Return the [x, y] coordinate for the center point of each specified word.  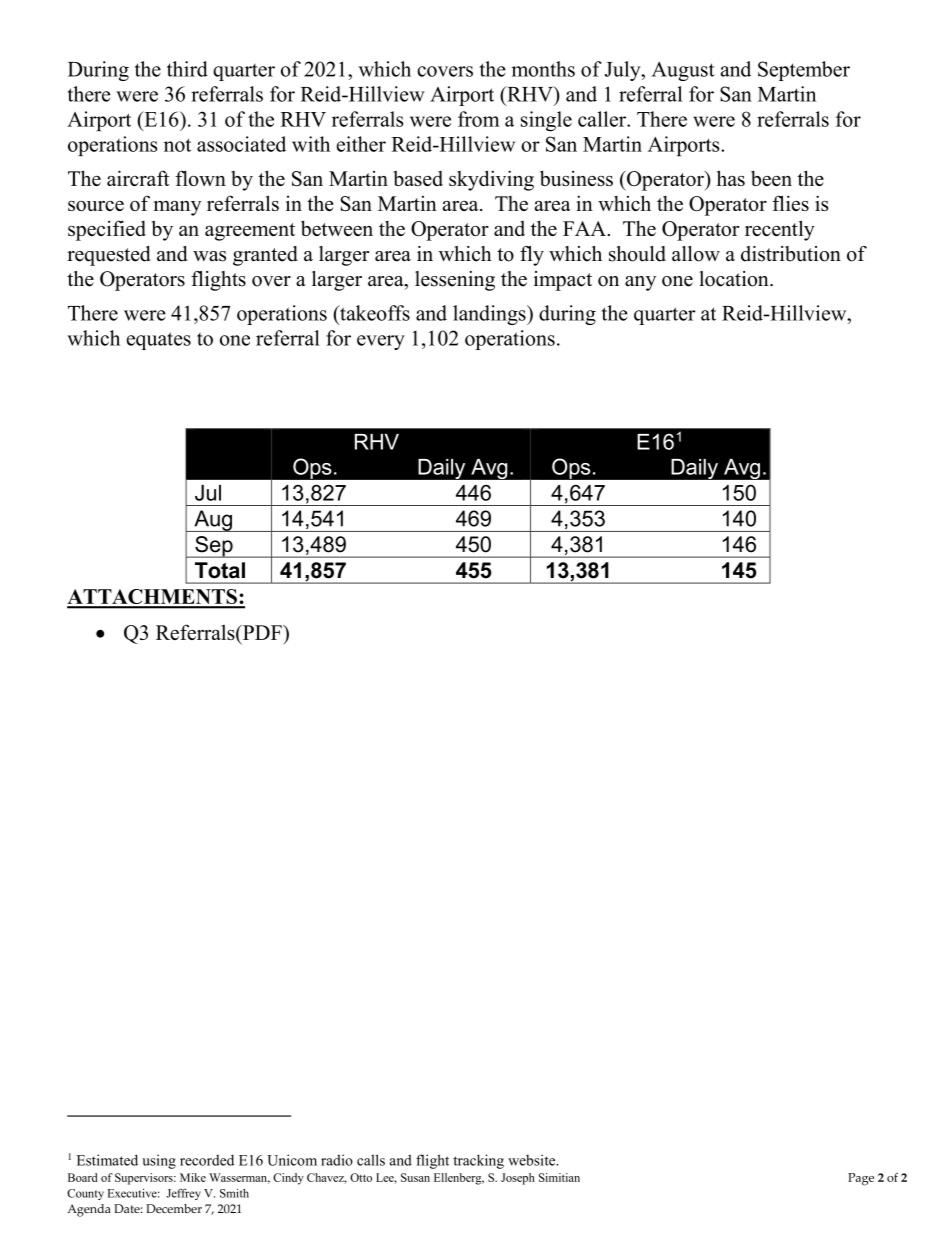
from [479, 119]
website [533, 1160]
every [381, 342]
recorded [207, 1160]
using [159, 1161]
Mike [193, 1177]
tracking [478, 1161]
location [735, 279]
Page [861, 1179]
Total [220, 570]
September [804, 71]
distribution [791, 254]
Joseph [518, 1179]
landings [490, 315]
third [187, 69]
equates [159, 341]
